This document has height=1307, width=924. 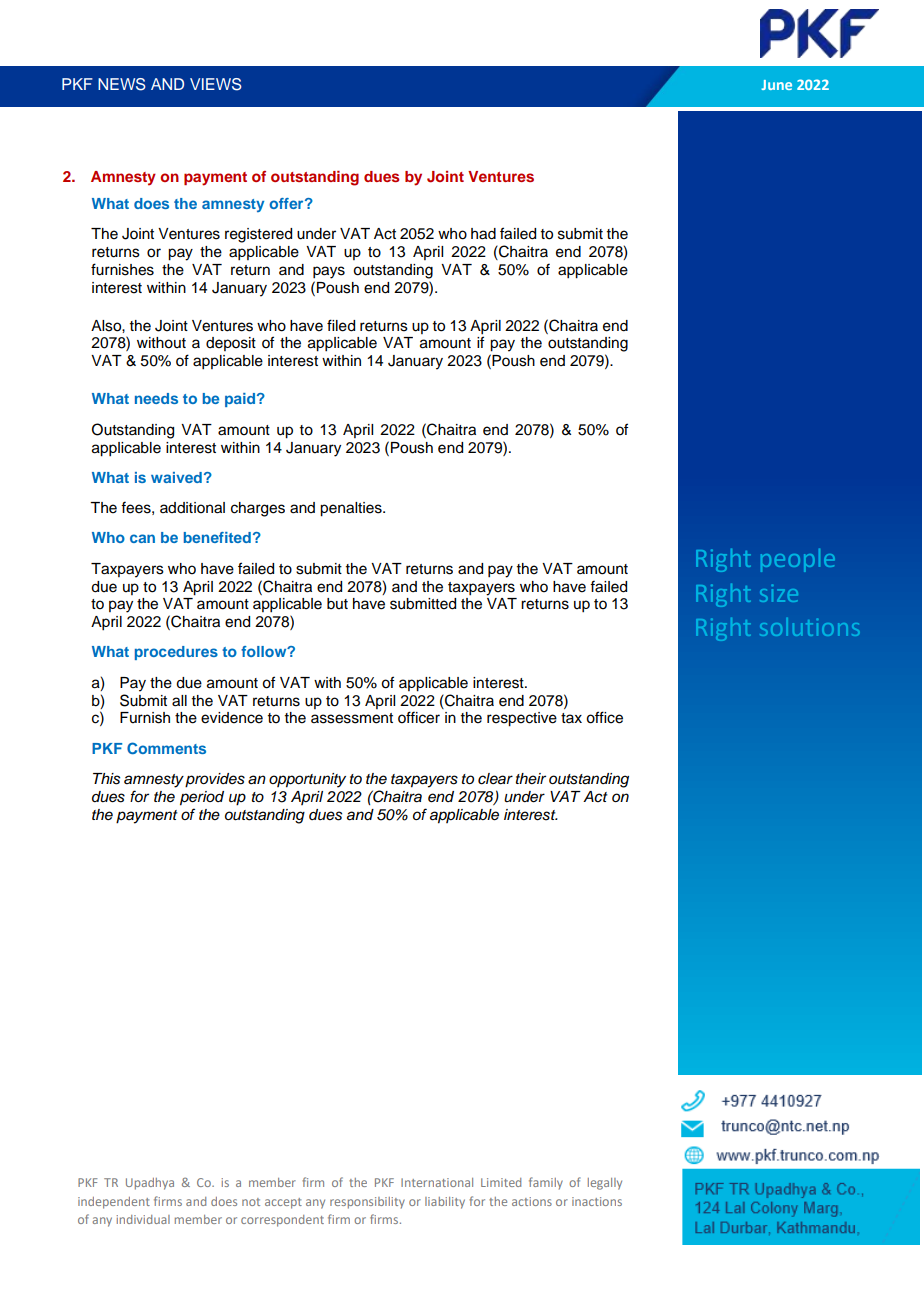 I want to click on solutions, so click(x=809, y=627).
